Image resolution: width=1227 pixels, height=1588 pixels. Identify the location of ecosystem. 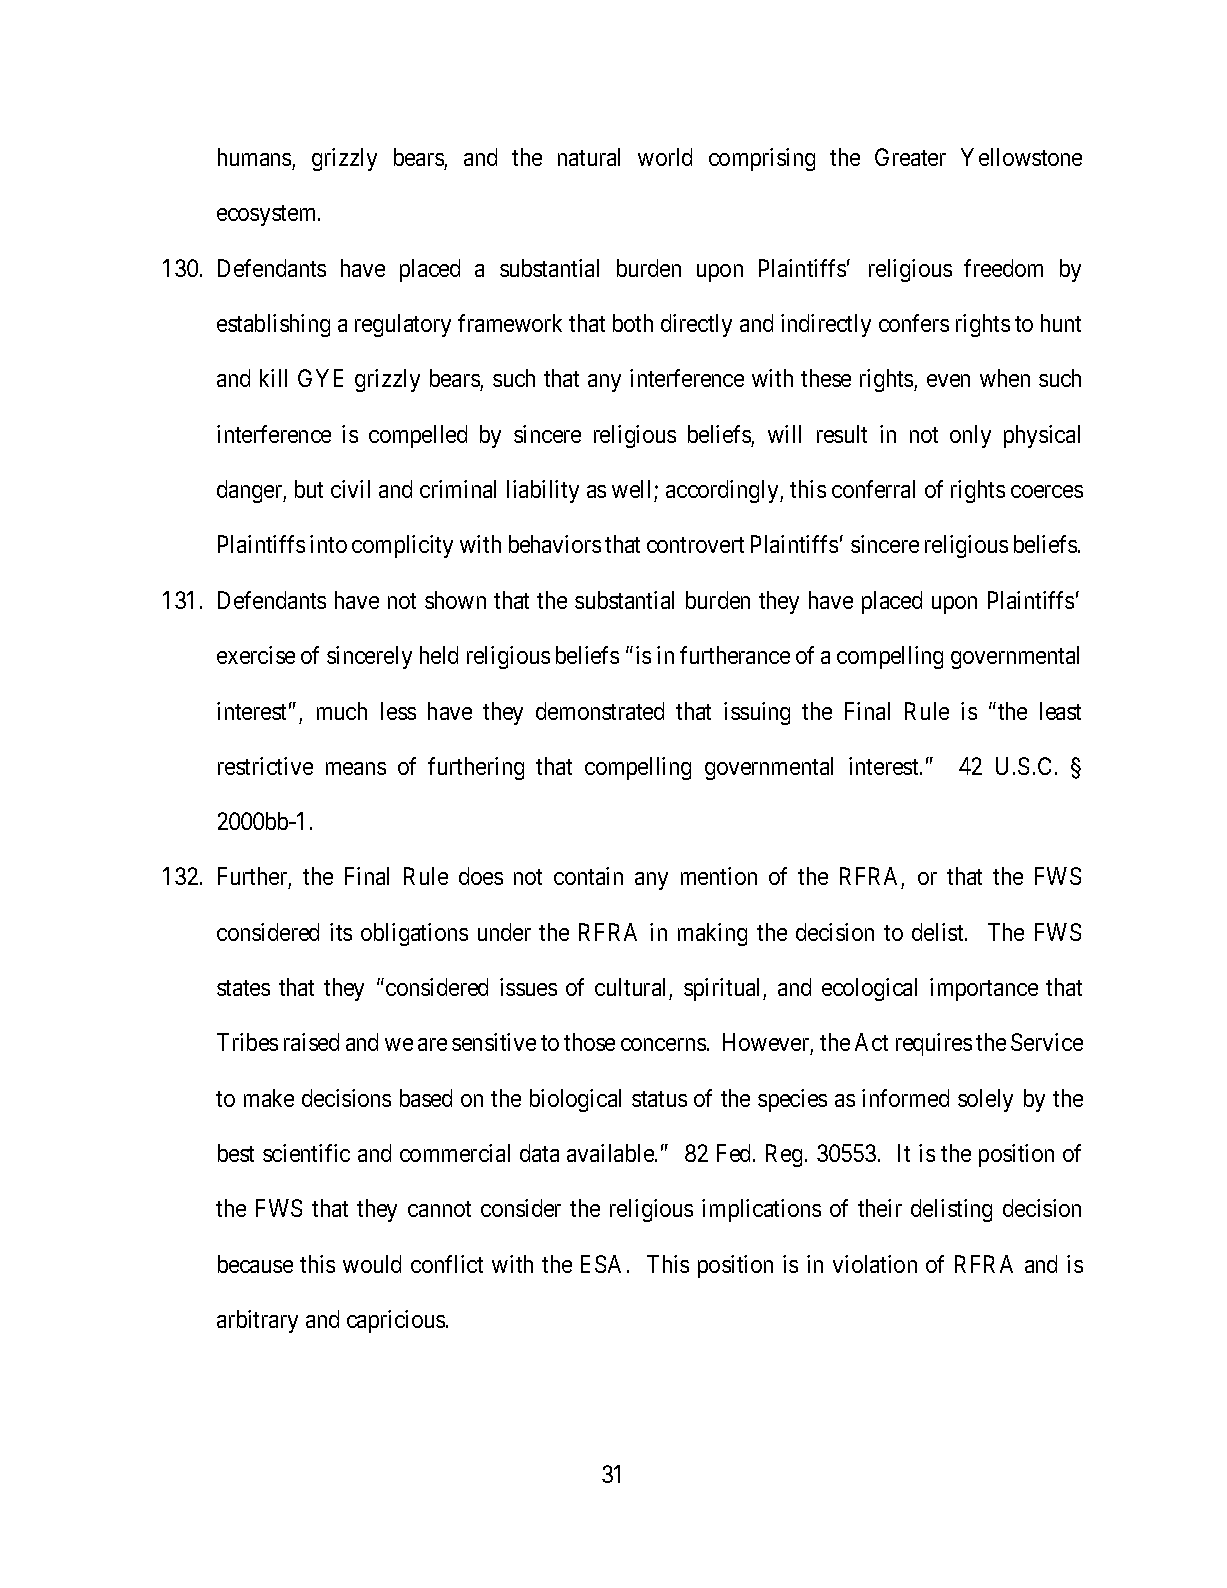
(268, 216).
